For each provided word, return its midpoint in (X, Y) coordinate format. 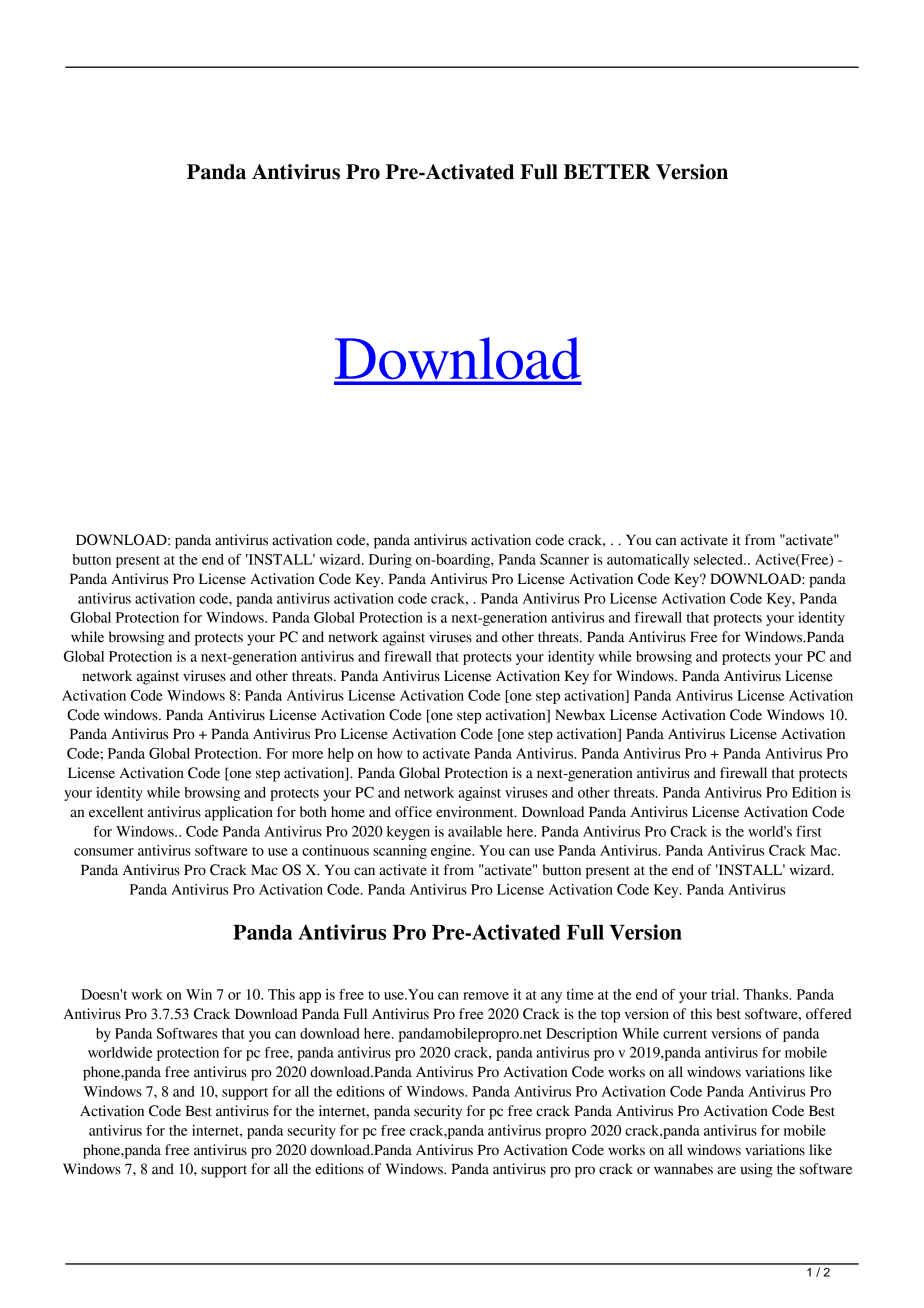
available (475, 831)
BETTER (607, 171)
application (239, 813)
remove (486, 996)
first (809, 831)
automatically (648, 561)
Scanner (564, 559)
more (307, 755)
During (390, 561)
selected (719, 559)
